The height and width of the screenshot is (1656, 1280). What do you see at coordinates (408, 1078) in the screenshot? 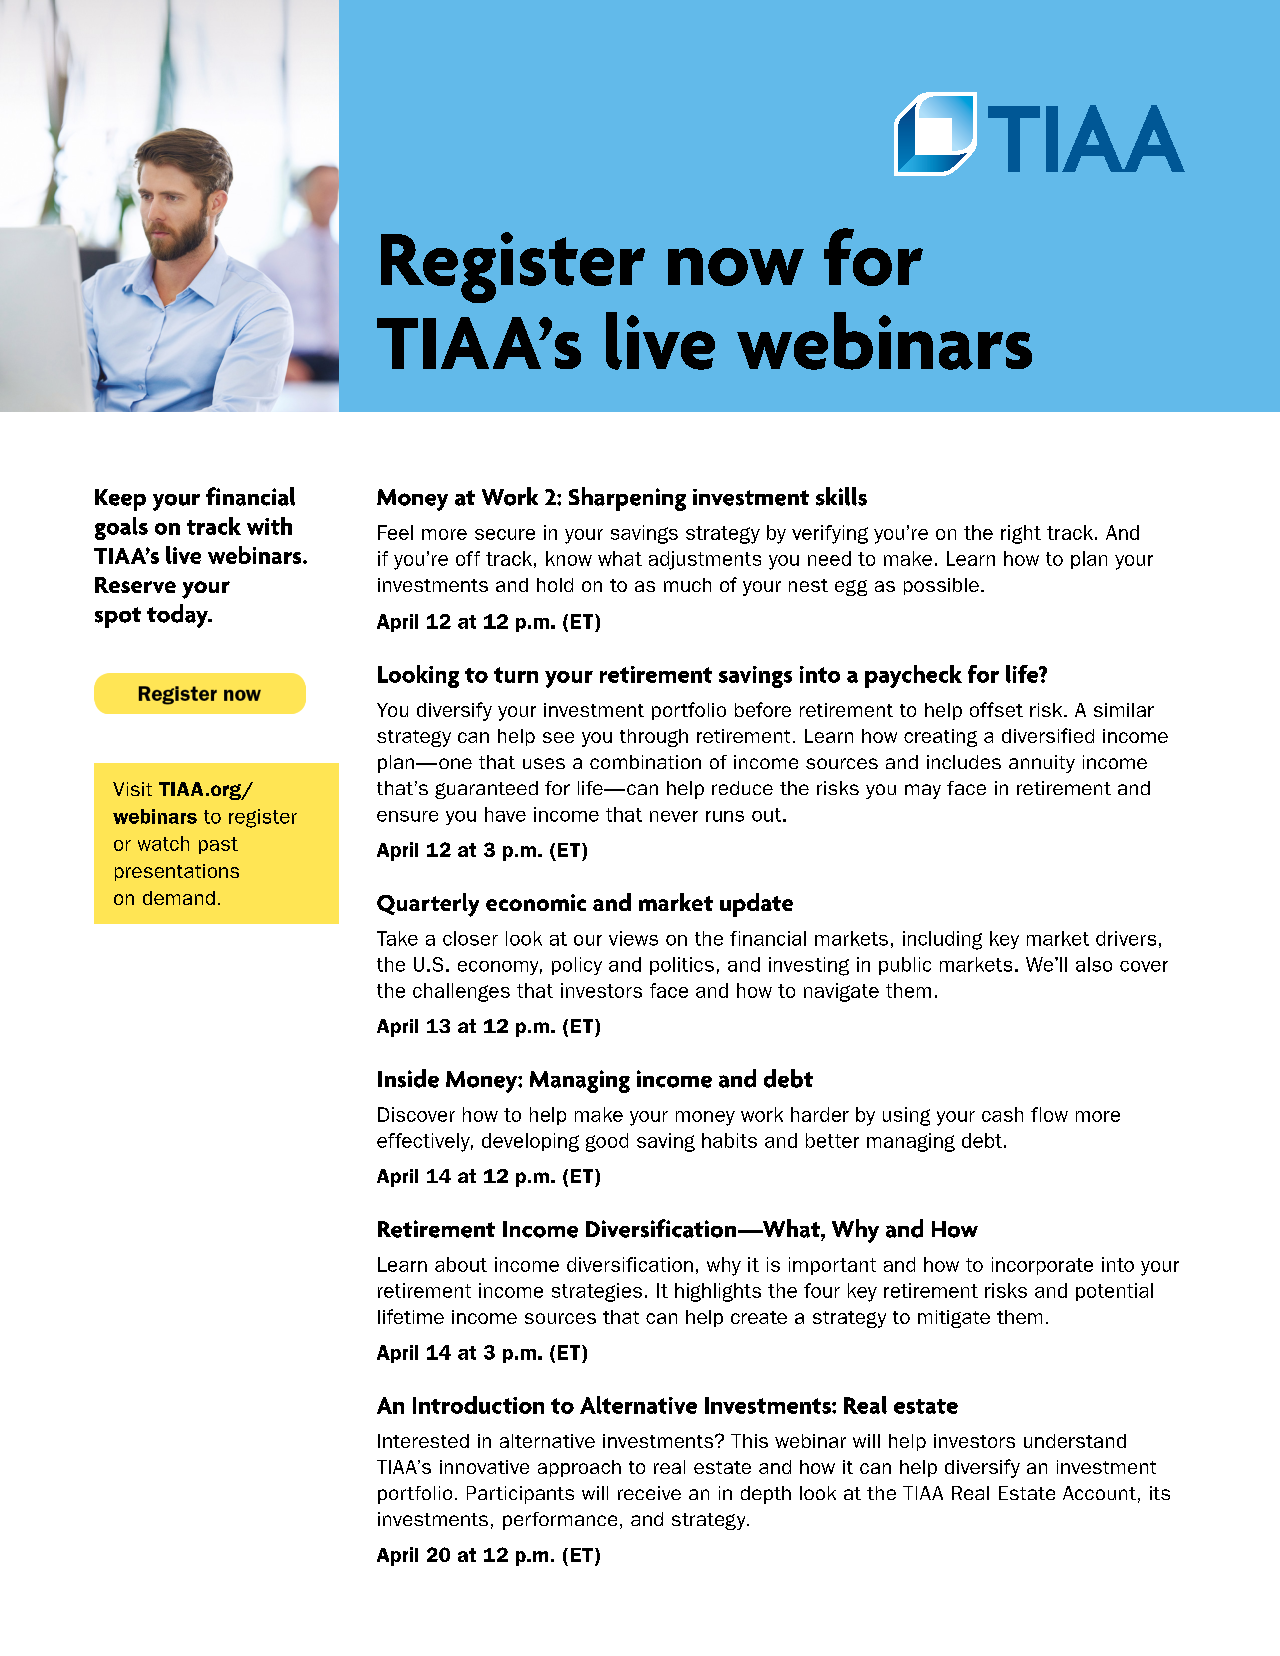
I see `Inside` at bounding box center [408, 1078].
